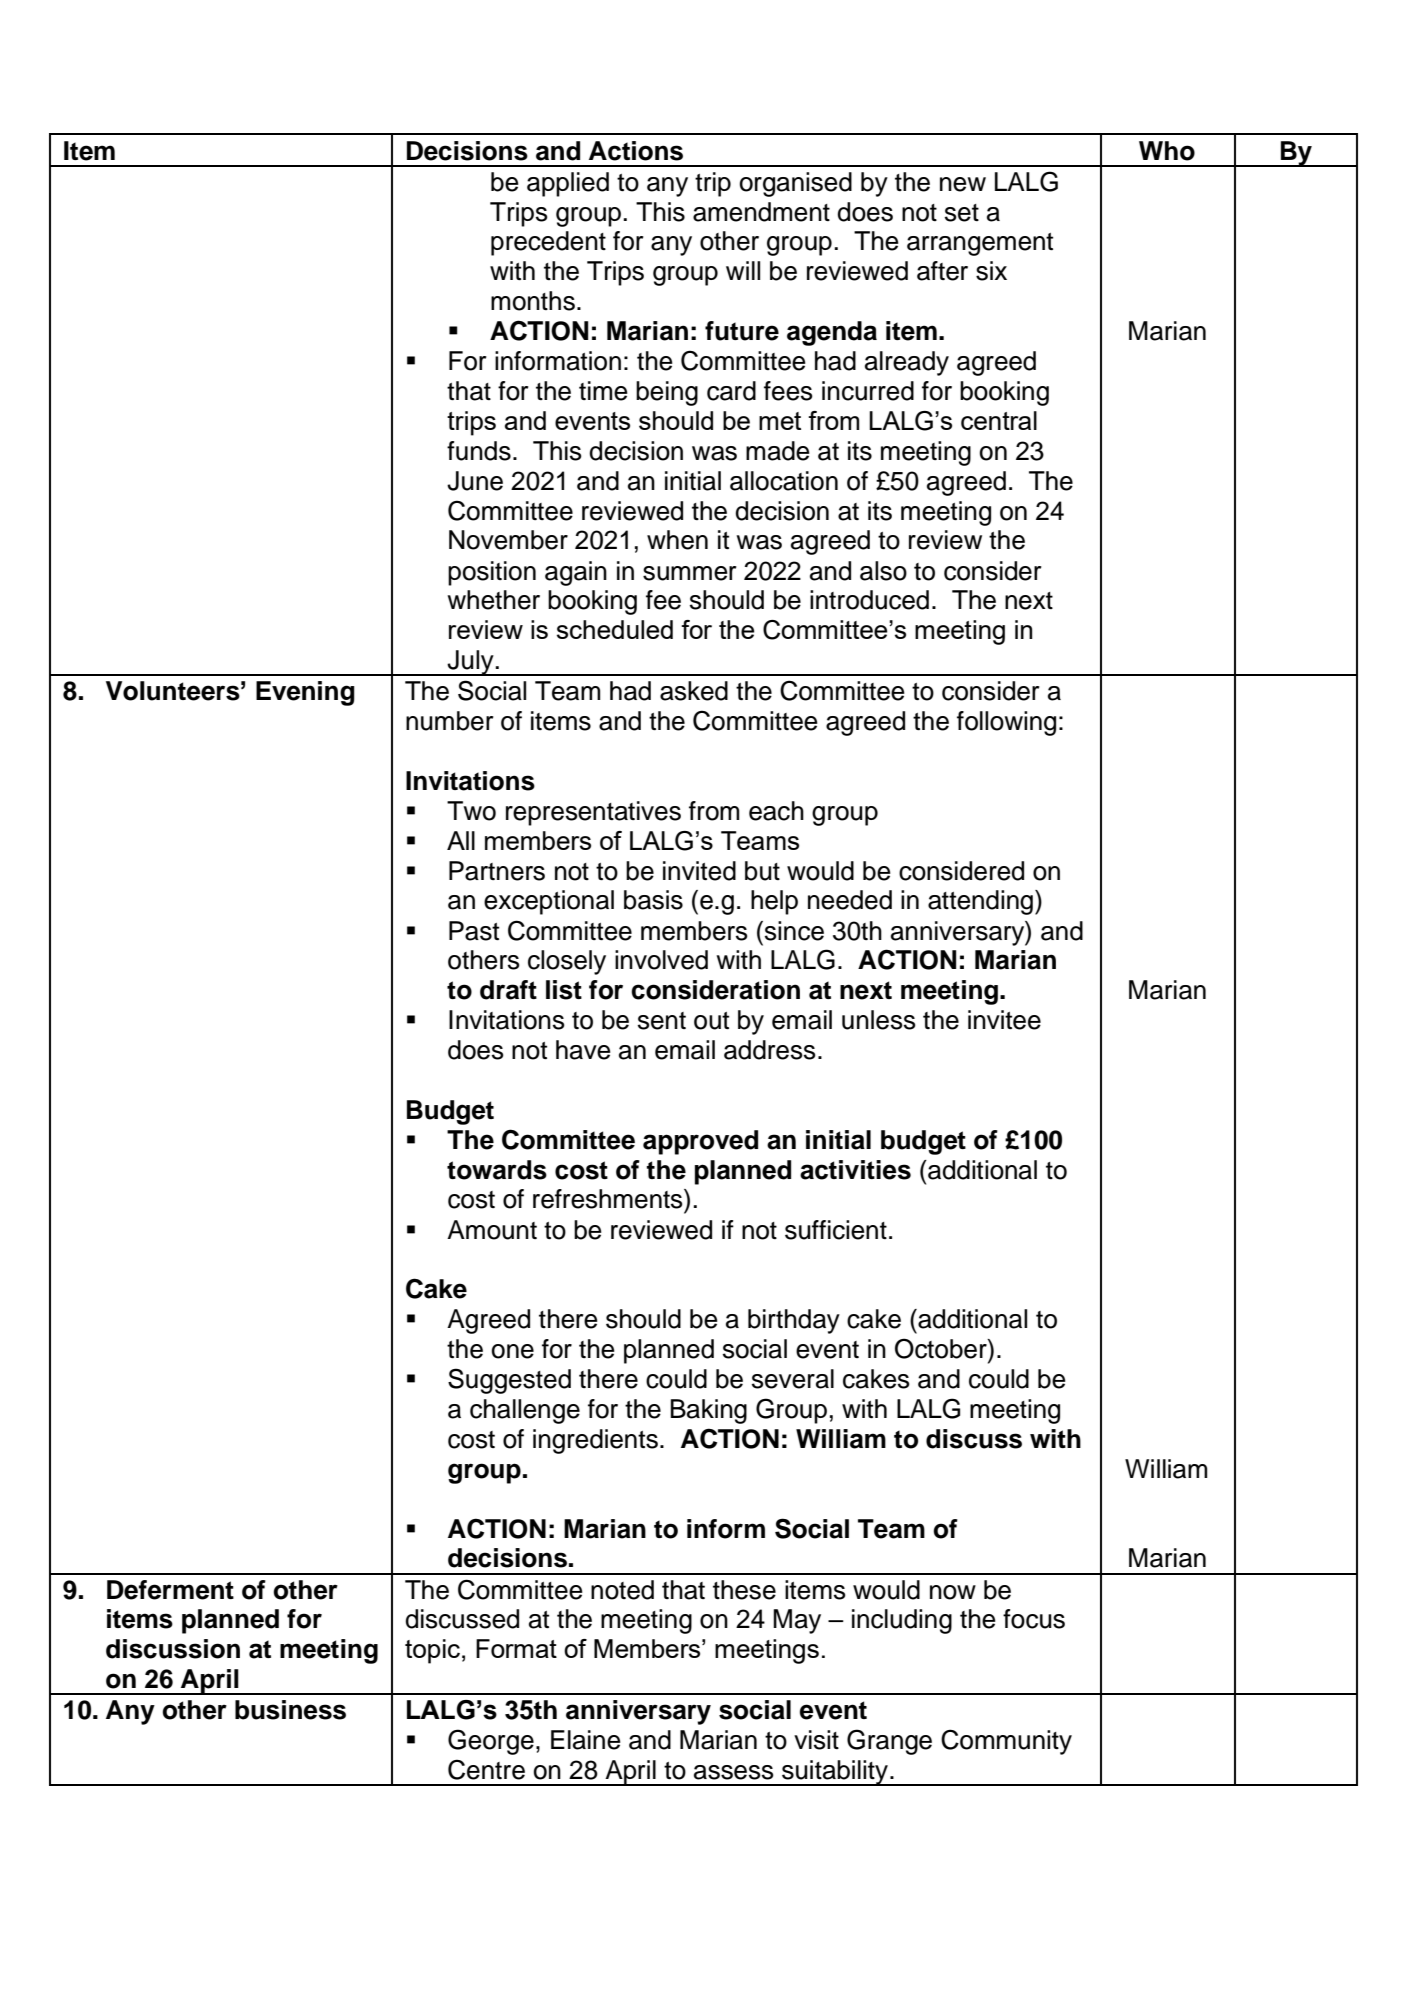 The height and width of the screenshot is (1990, 1407). Describe the element at coordinates (694, 691) in the screenshot. I see `asked` at that location.
